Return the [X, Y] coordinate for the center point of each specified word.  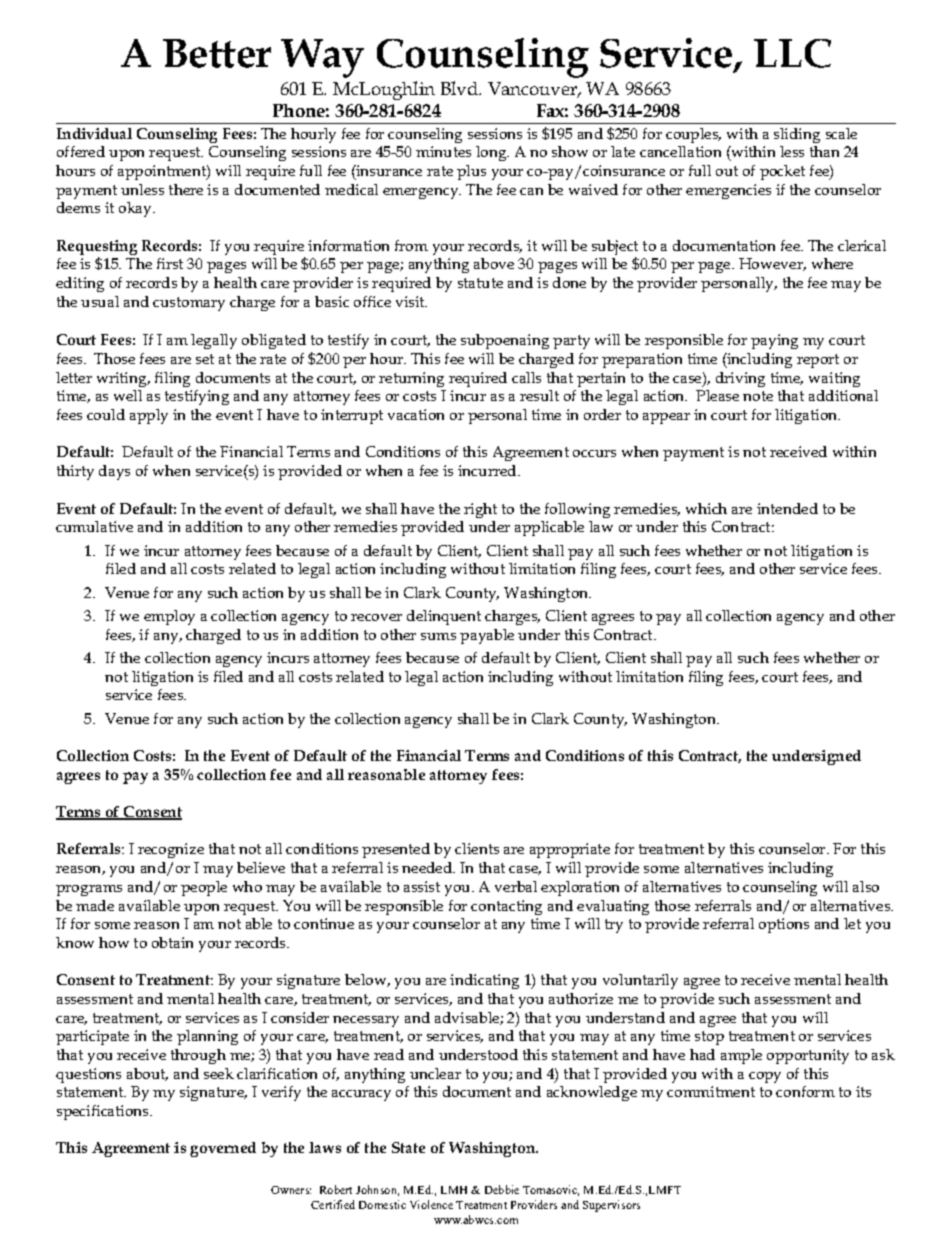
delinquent [444, 617]
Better [217, 53]
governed [223, 1149]
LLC [792, 53]
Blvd [460, 88]
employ [169, 617]
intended [787, 508]
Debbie [502, 1189]
